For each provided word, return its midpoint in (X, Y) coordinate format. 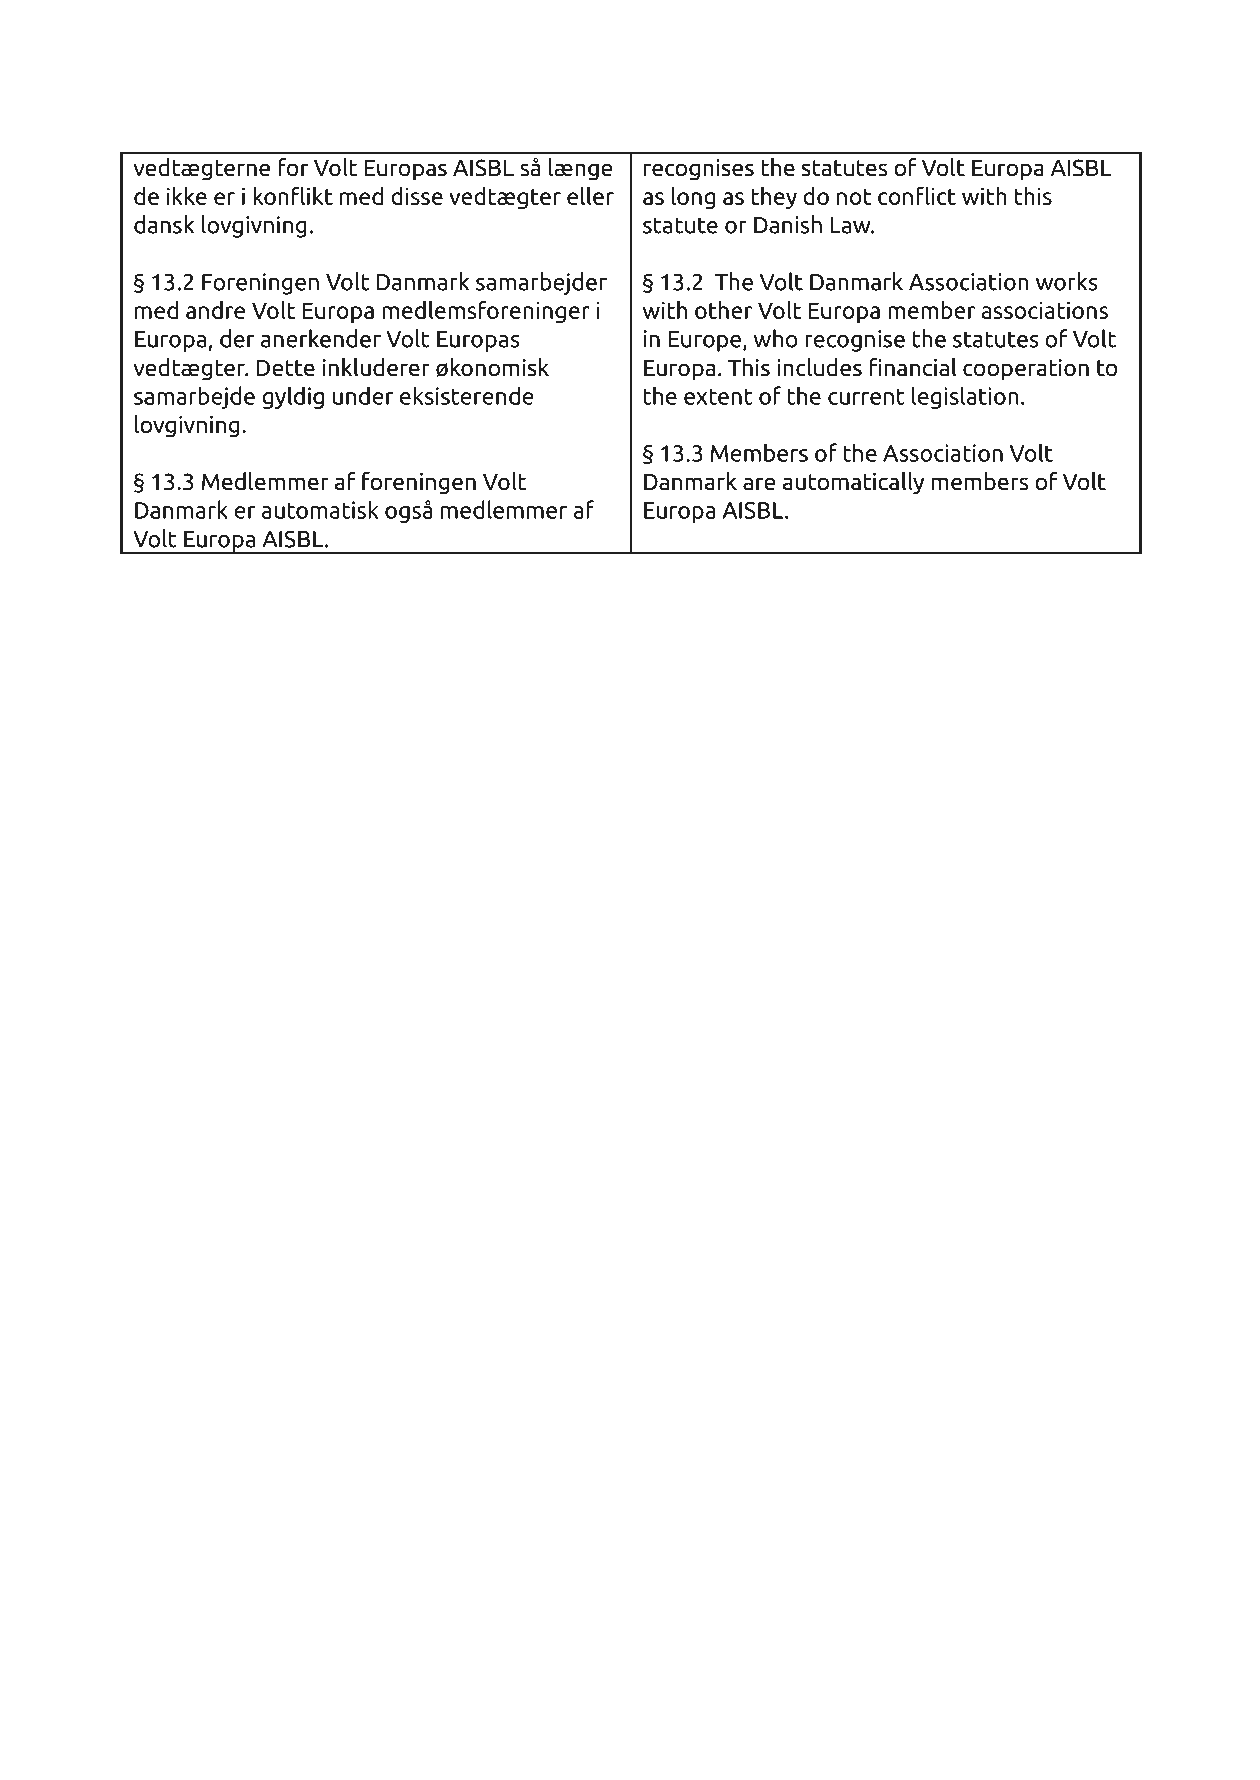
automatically (853, 483)
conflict (917, 195)
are (759, 484)
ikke (187, 195)
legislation (965, 397)
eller (590, 196)
